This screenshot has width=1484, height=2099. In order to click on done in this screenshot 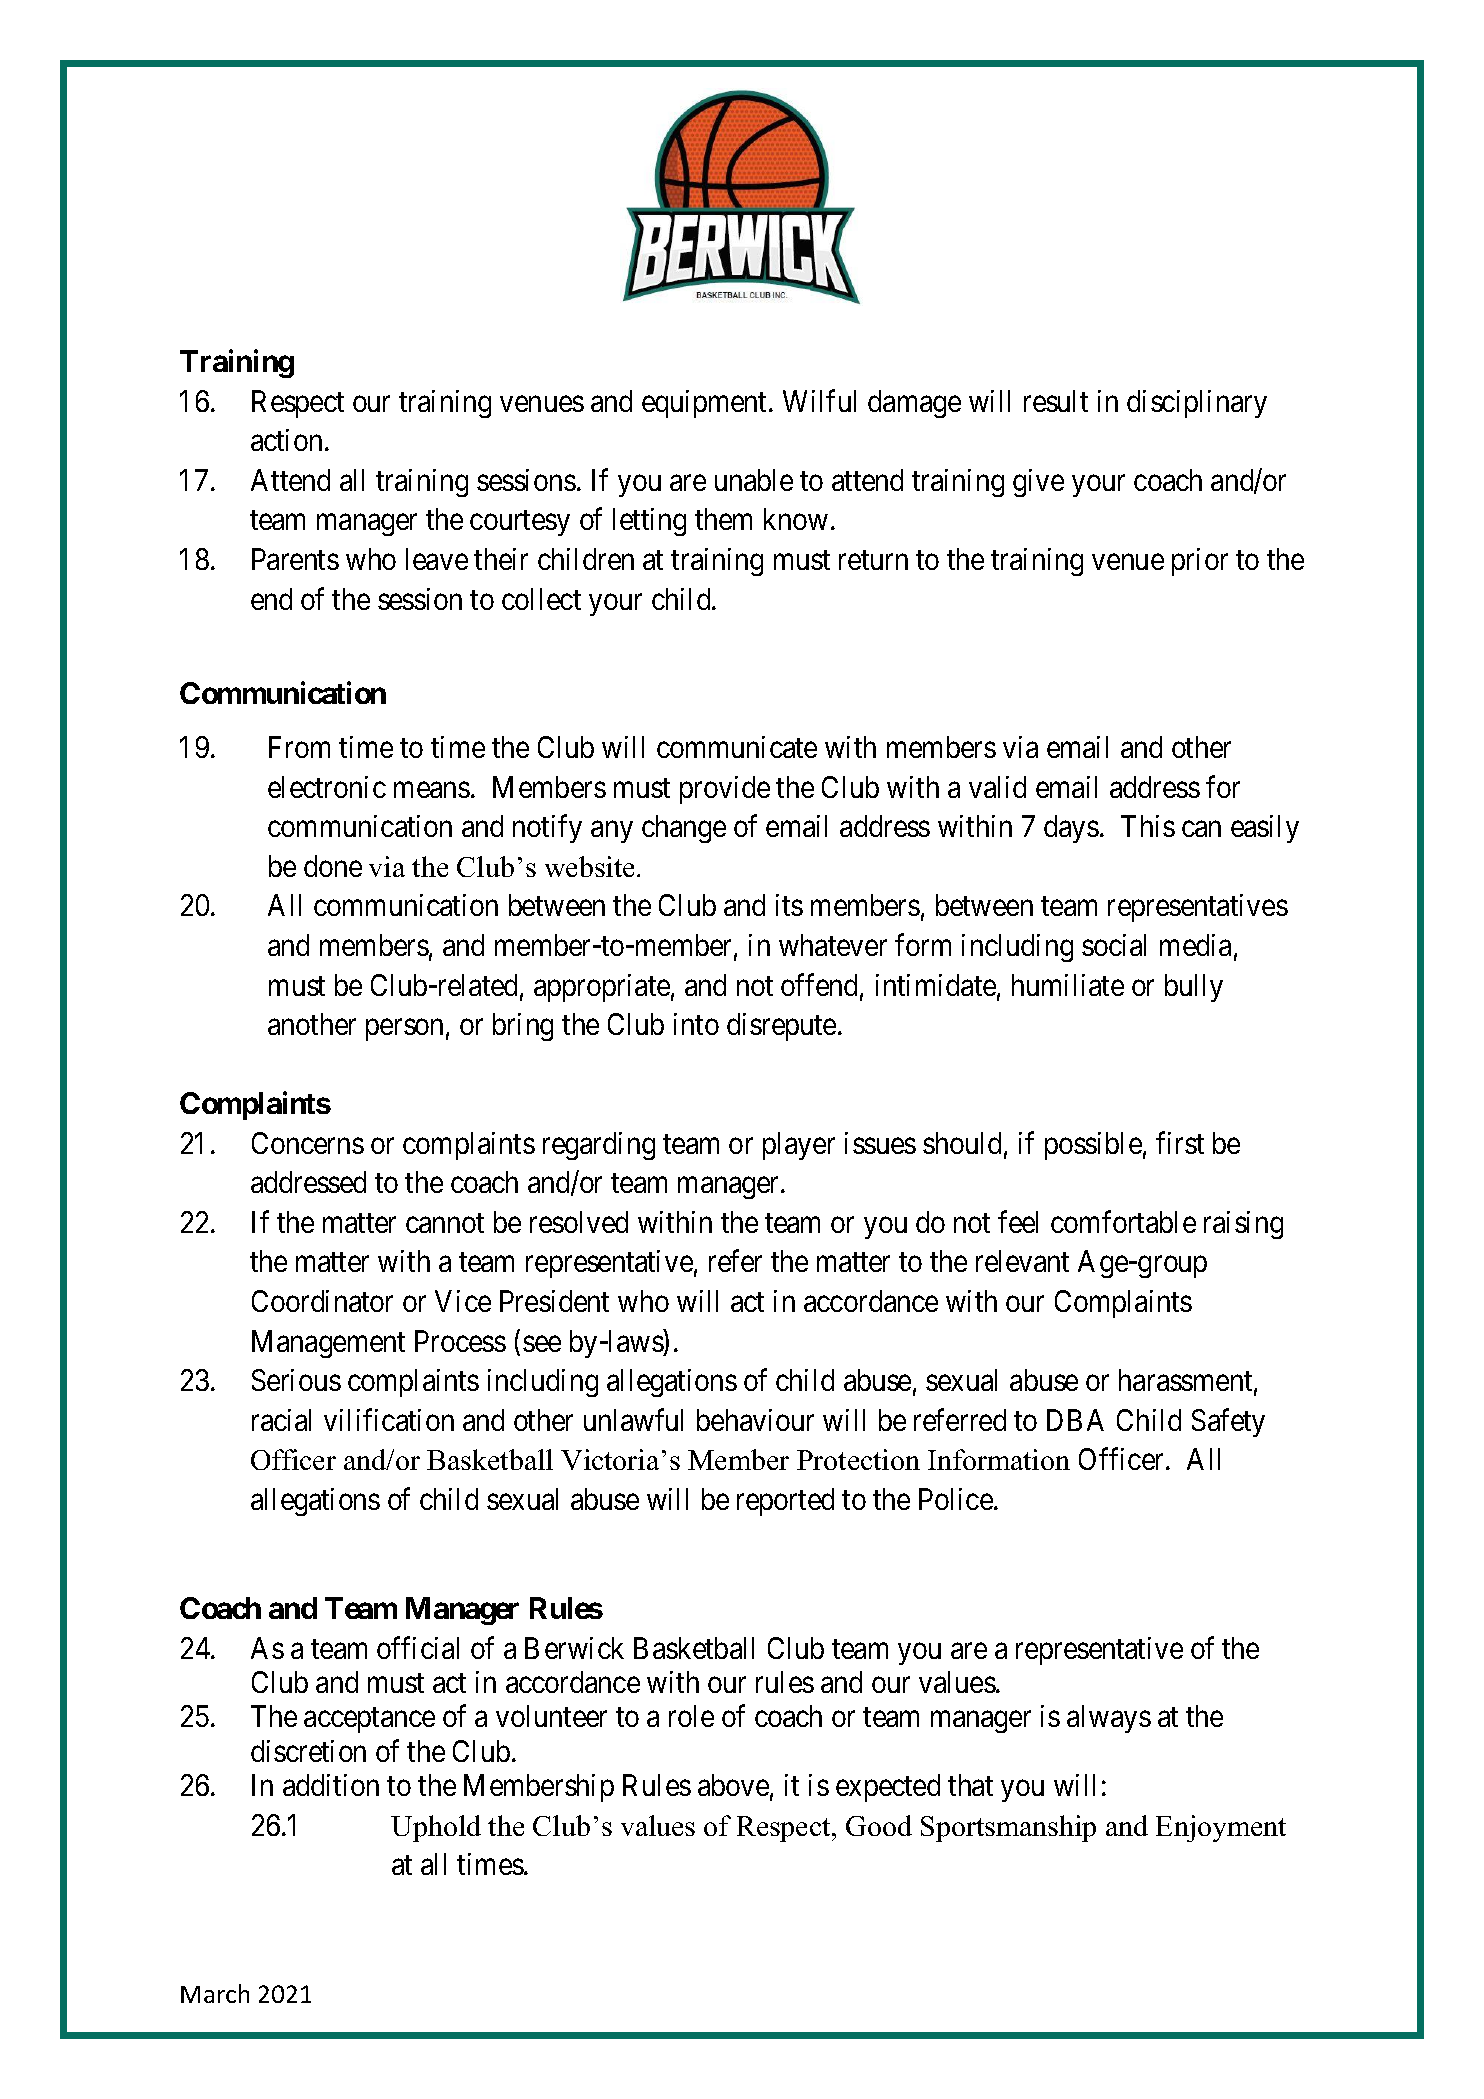, I will do `click(333, 866)`.
